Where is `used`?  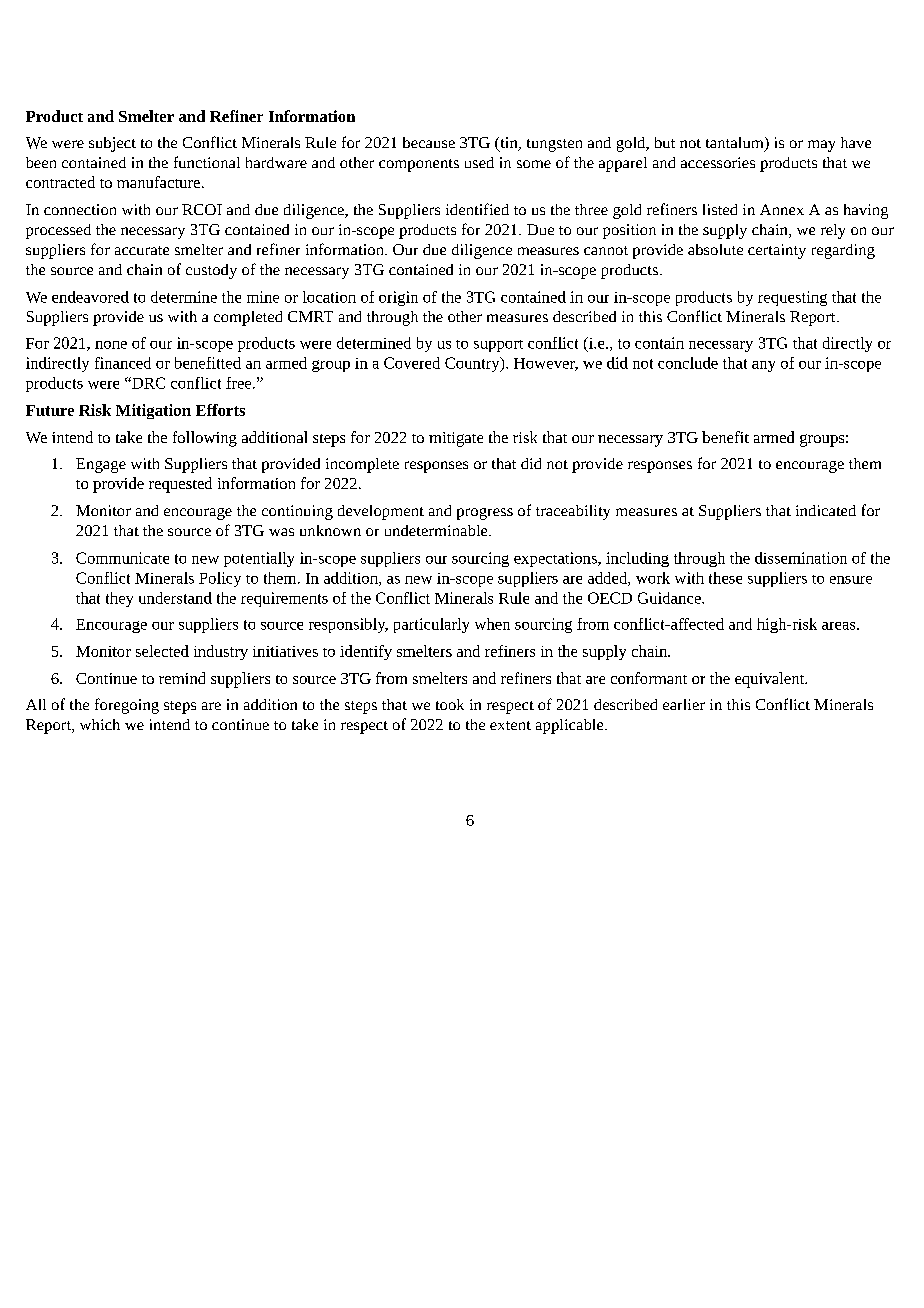
used is located at coordinates (479, 162).
